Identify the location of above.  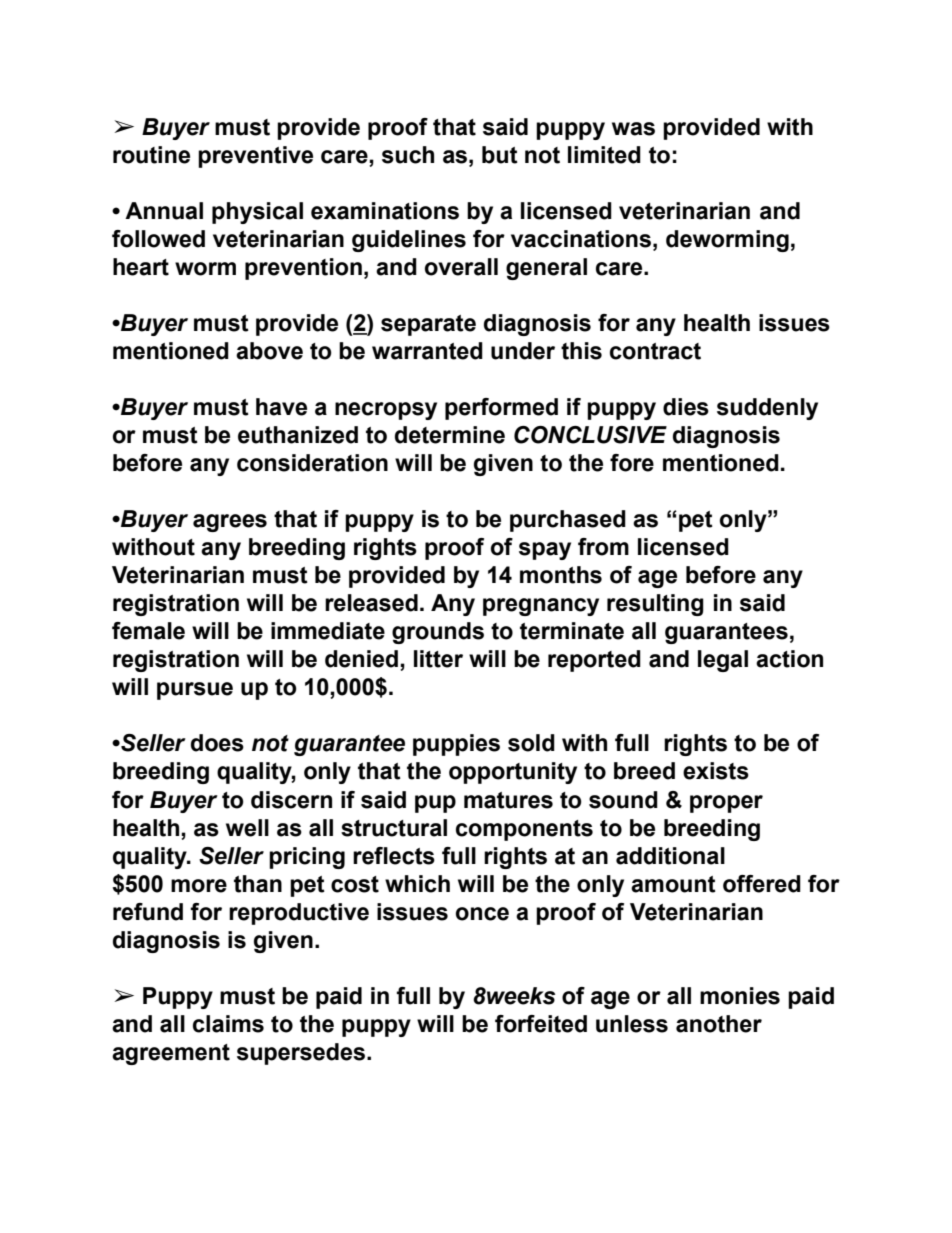
(269, 351).
